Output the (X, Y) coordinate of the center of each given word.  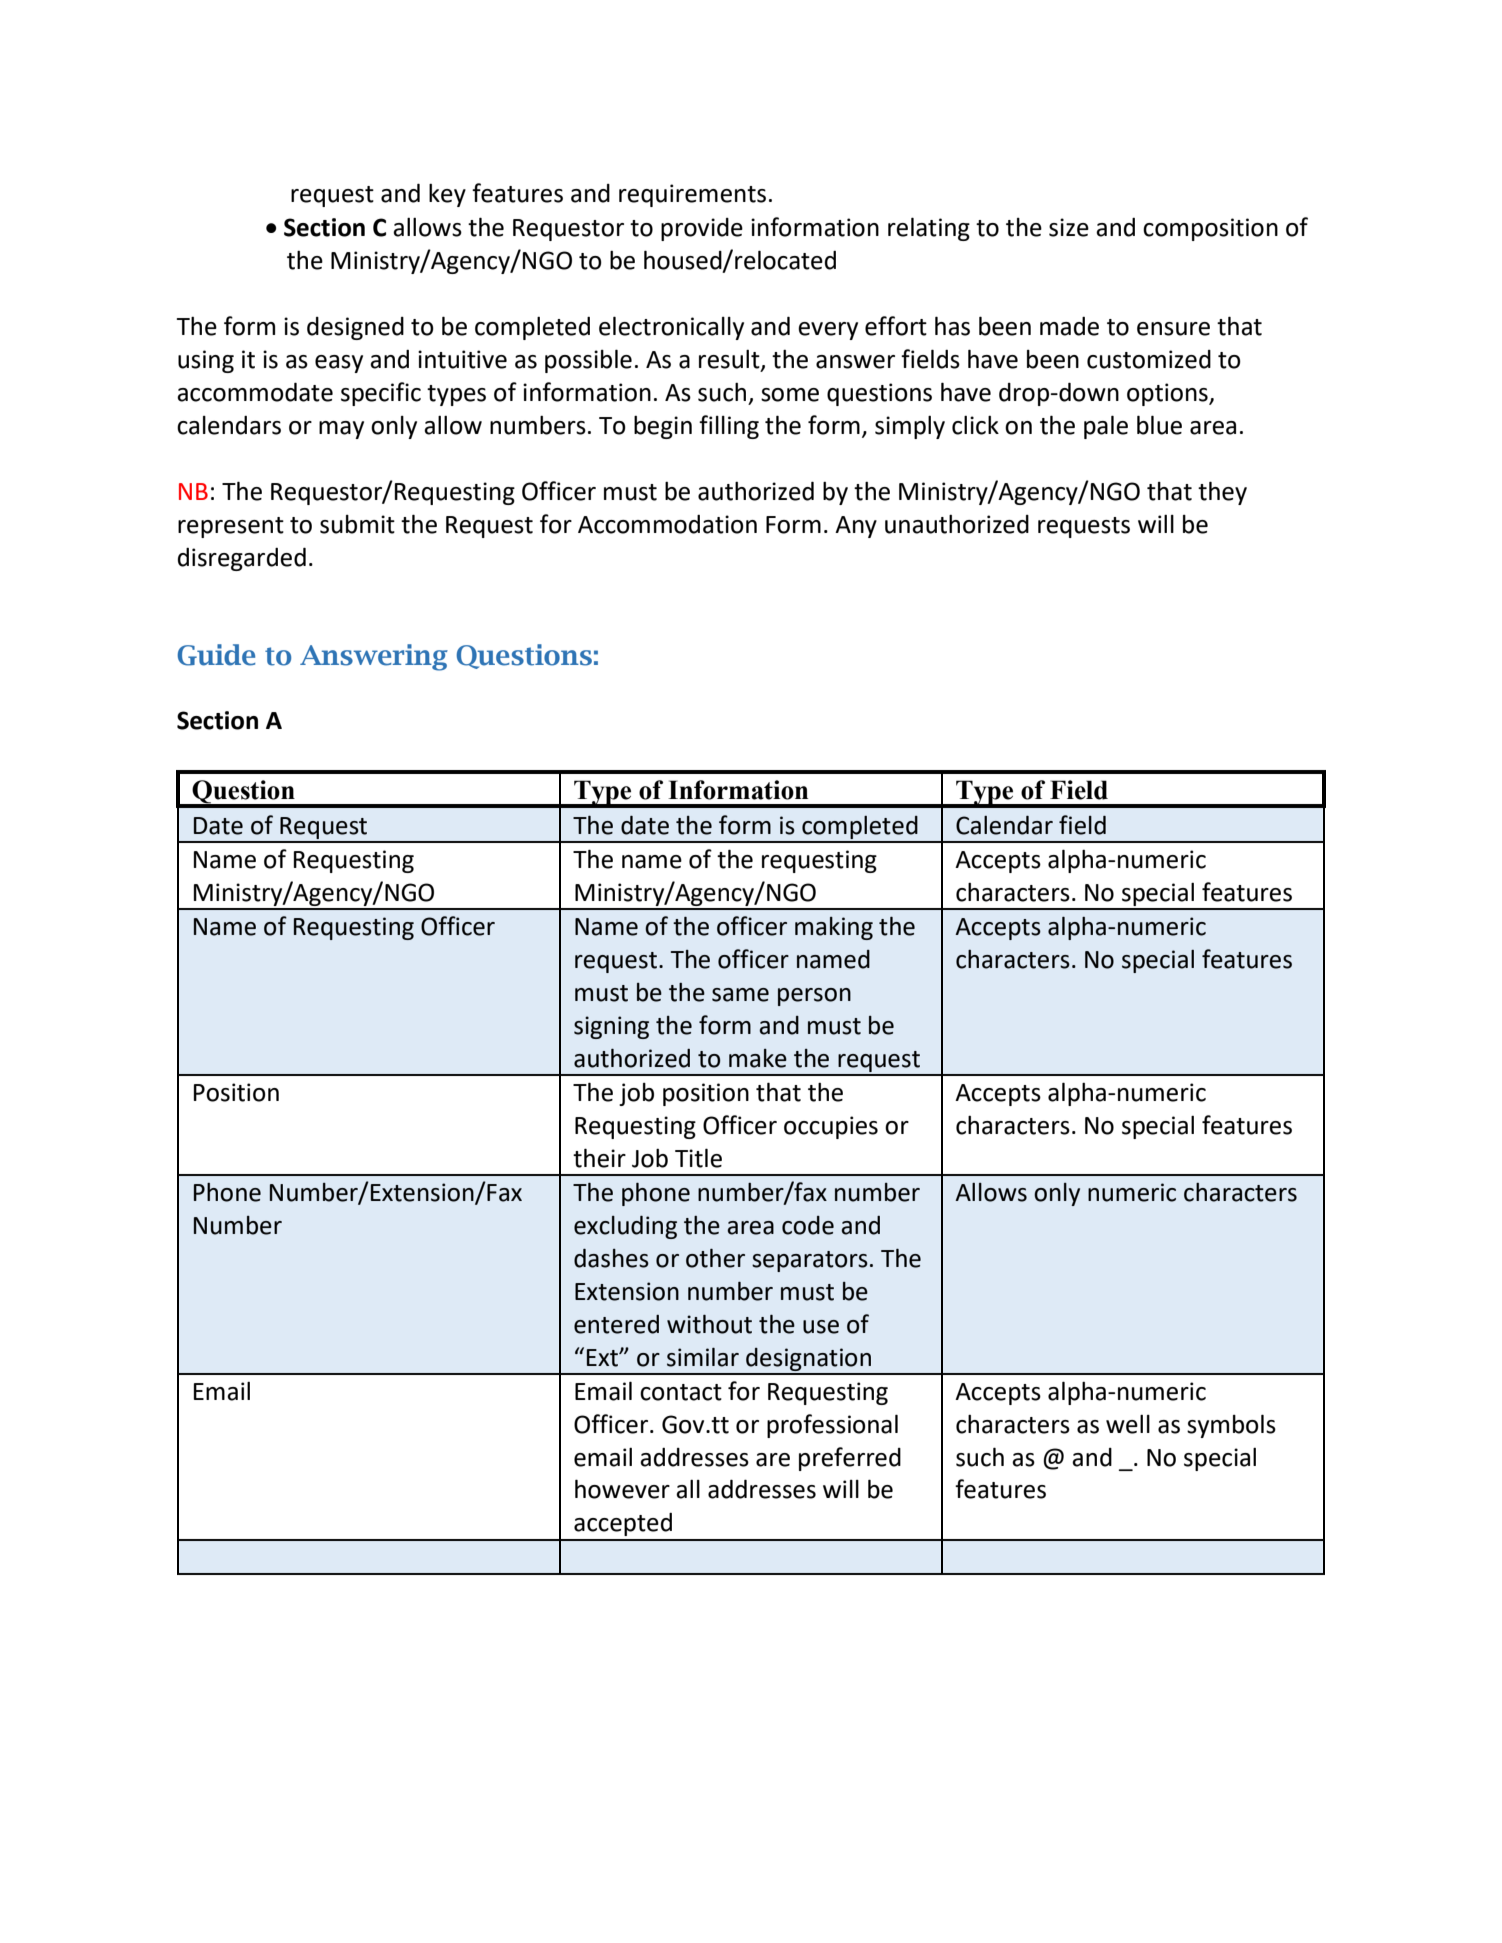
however (622, 1489)
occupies (831, 1127)
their (599, 1158)
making (834, 928)
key (447, 195)
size (1069, 227)
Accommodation (667, 524)
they (1222, 493)
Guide (216, 655)
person (814, 997)
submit (357, 524)
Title (698, 1158)
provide (702, 229)
